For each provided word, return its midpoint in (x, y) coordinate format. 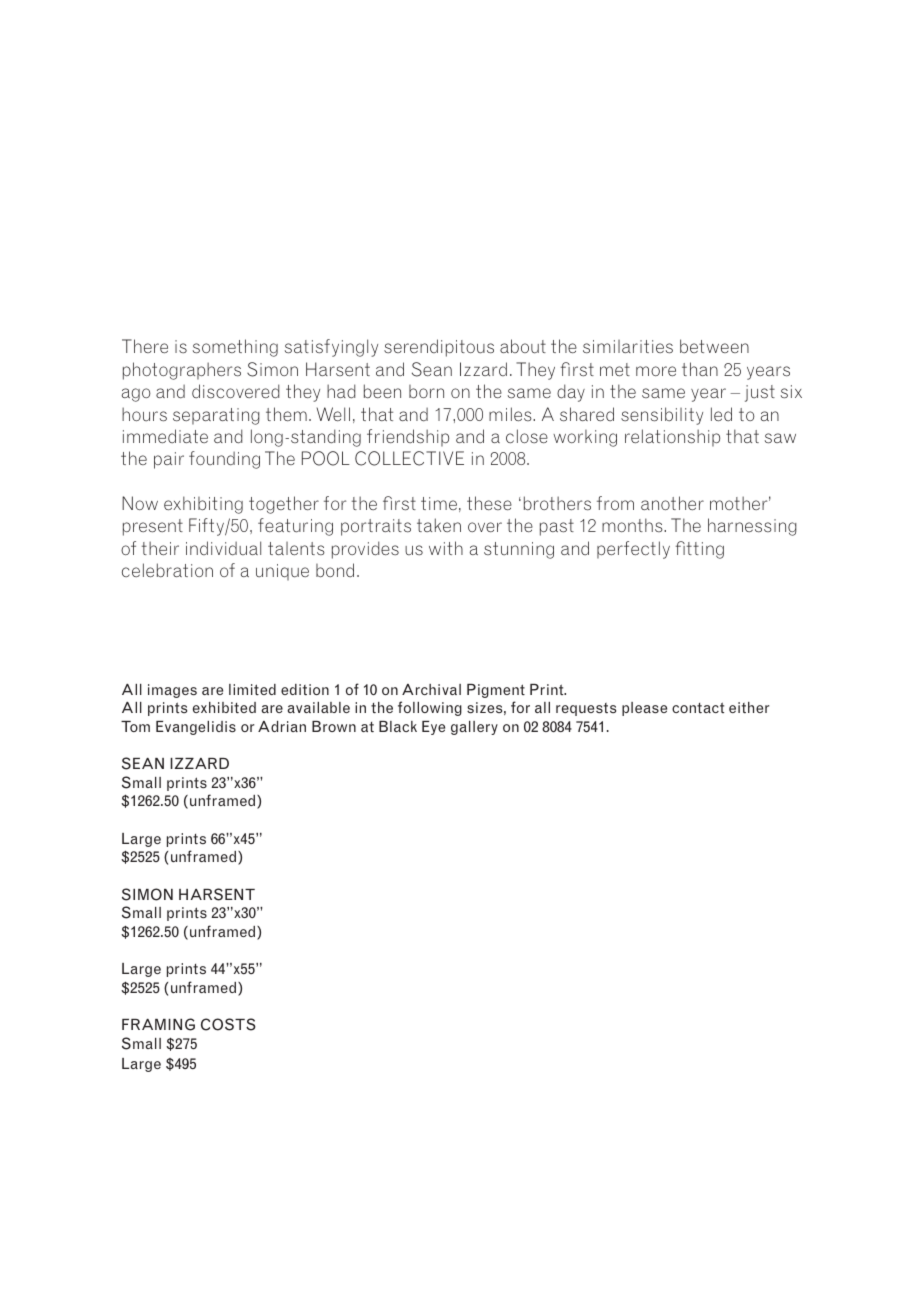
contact (698, 707)
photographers (182, 371)
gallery (474, 728)
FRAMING (158, 1024)
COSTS (228, 1024)
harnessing (752, 527)
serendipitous (439, 348)
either (749, 707)
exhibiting (203, 505)
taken (439, 525)
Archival (431, 689)
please (644, 709)
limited (252, 689)
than (700, 369)
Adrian (282, 726)
